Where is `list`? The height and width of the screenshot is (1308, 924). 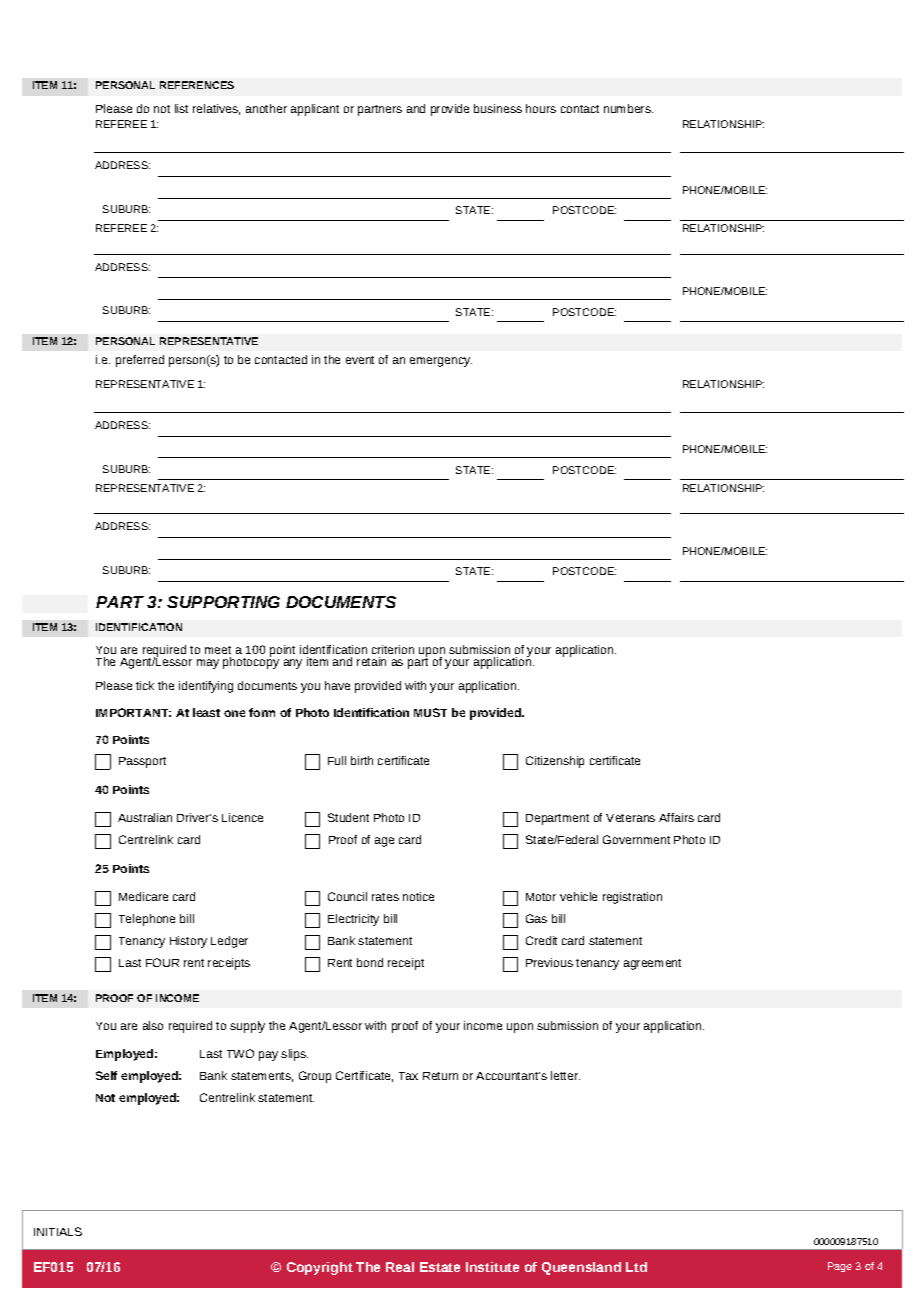
list is located at coordinates (181, 108).
